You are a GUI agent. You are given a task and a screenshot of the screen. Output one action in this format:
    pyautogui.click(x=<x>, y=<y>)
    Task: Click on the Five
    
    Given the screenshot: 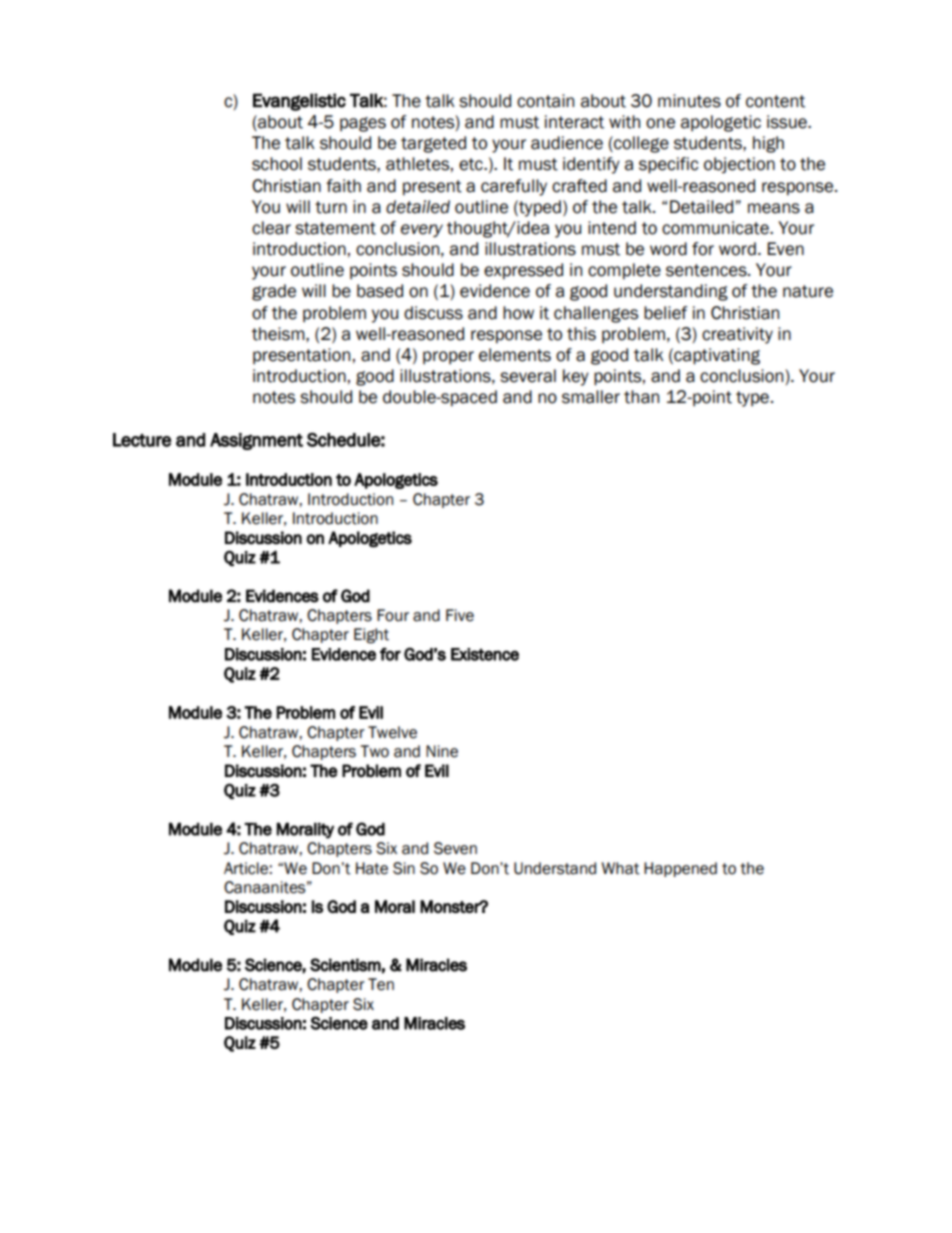 What is the action you would take?
    pyautogui.click(x=460, y=615)
